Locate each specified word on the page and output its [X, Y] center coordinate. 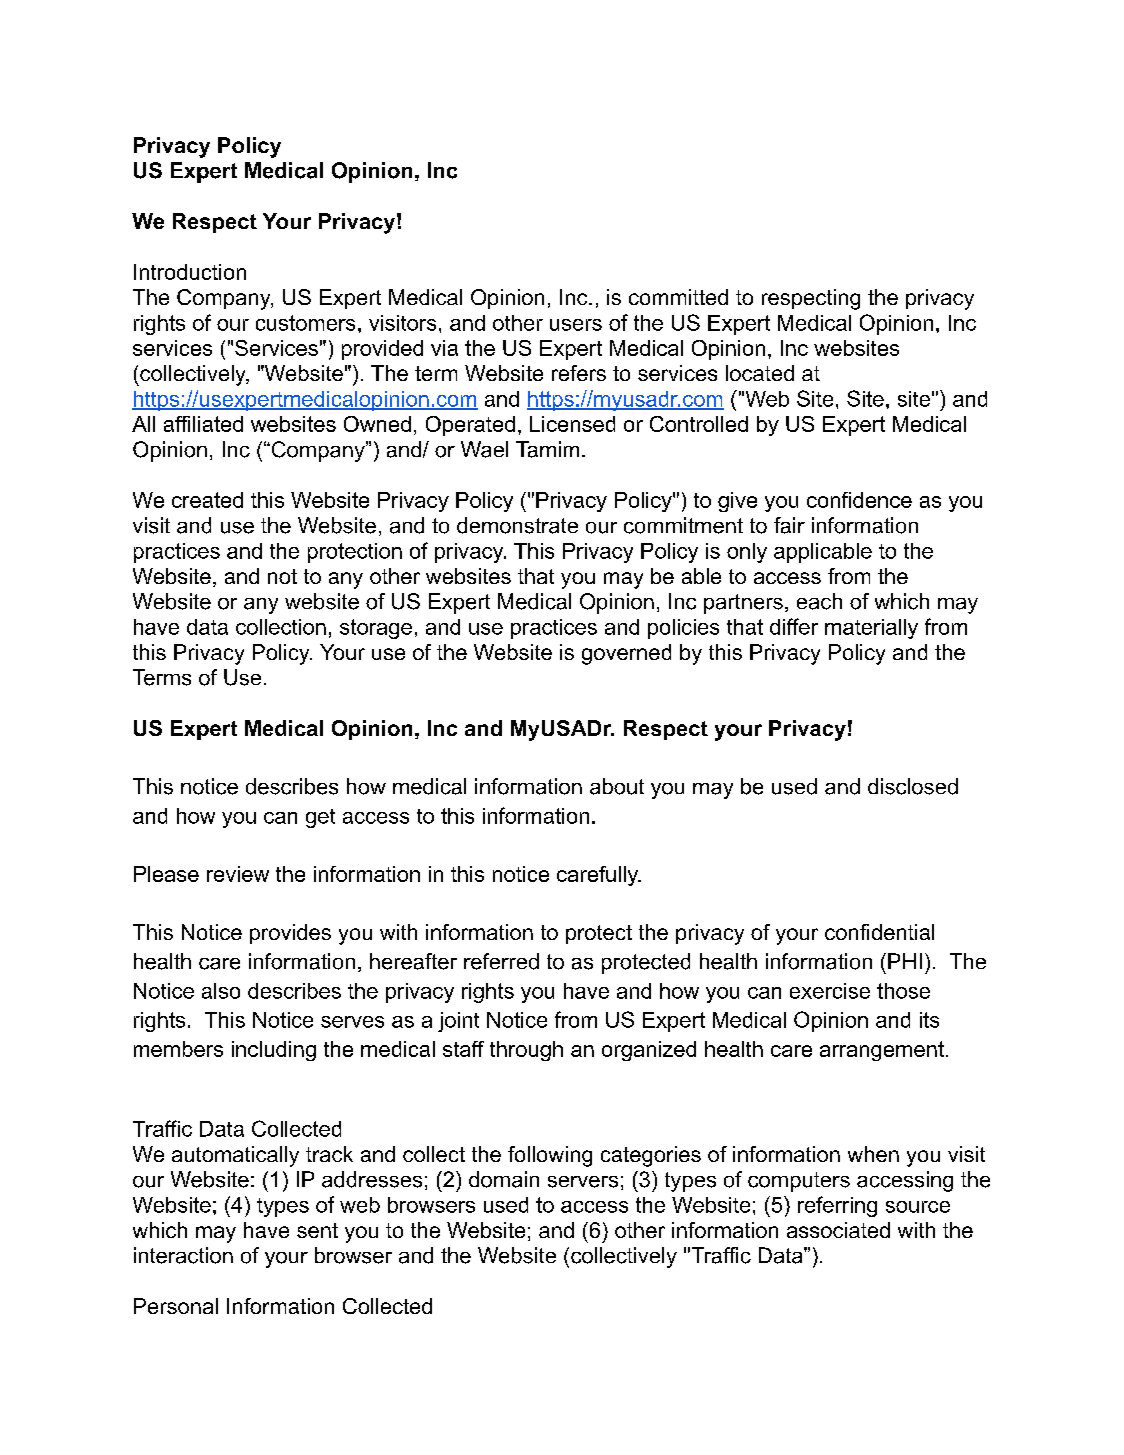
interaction [183, 1255]
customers [305, 323]
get [320, 818]
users [576, 325]
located [760, 373]
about [617, 786]
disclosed [913, 786]
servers [583, 1182]
